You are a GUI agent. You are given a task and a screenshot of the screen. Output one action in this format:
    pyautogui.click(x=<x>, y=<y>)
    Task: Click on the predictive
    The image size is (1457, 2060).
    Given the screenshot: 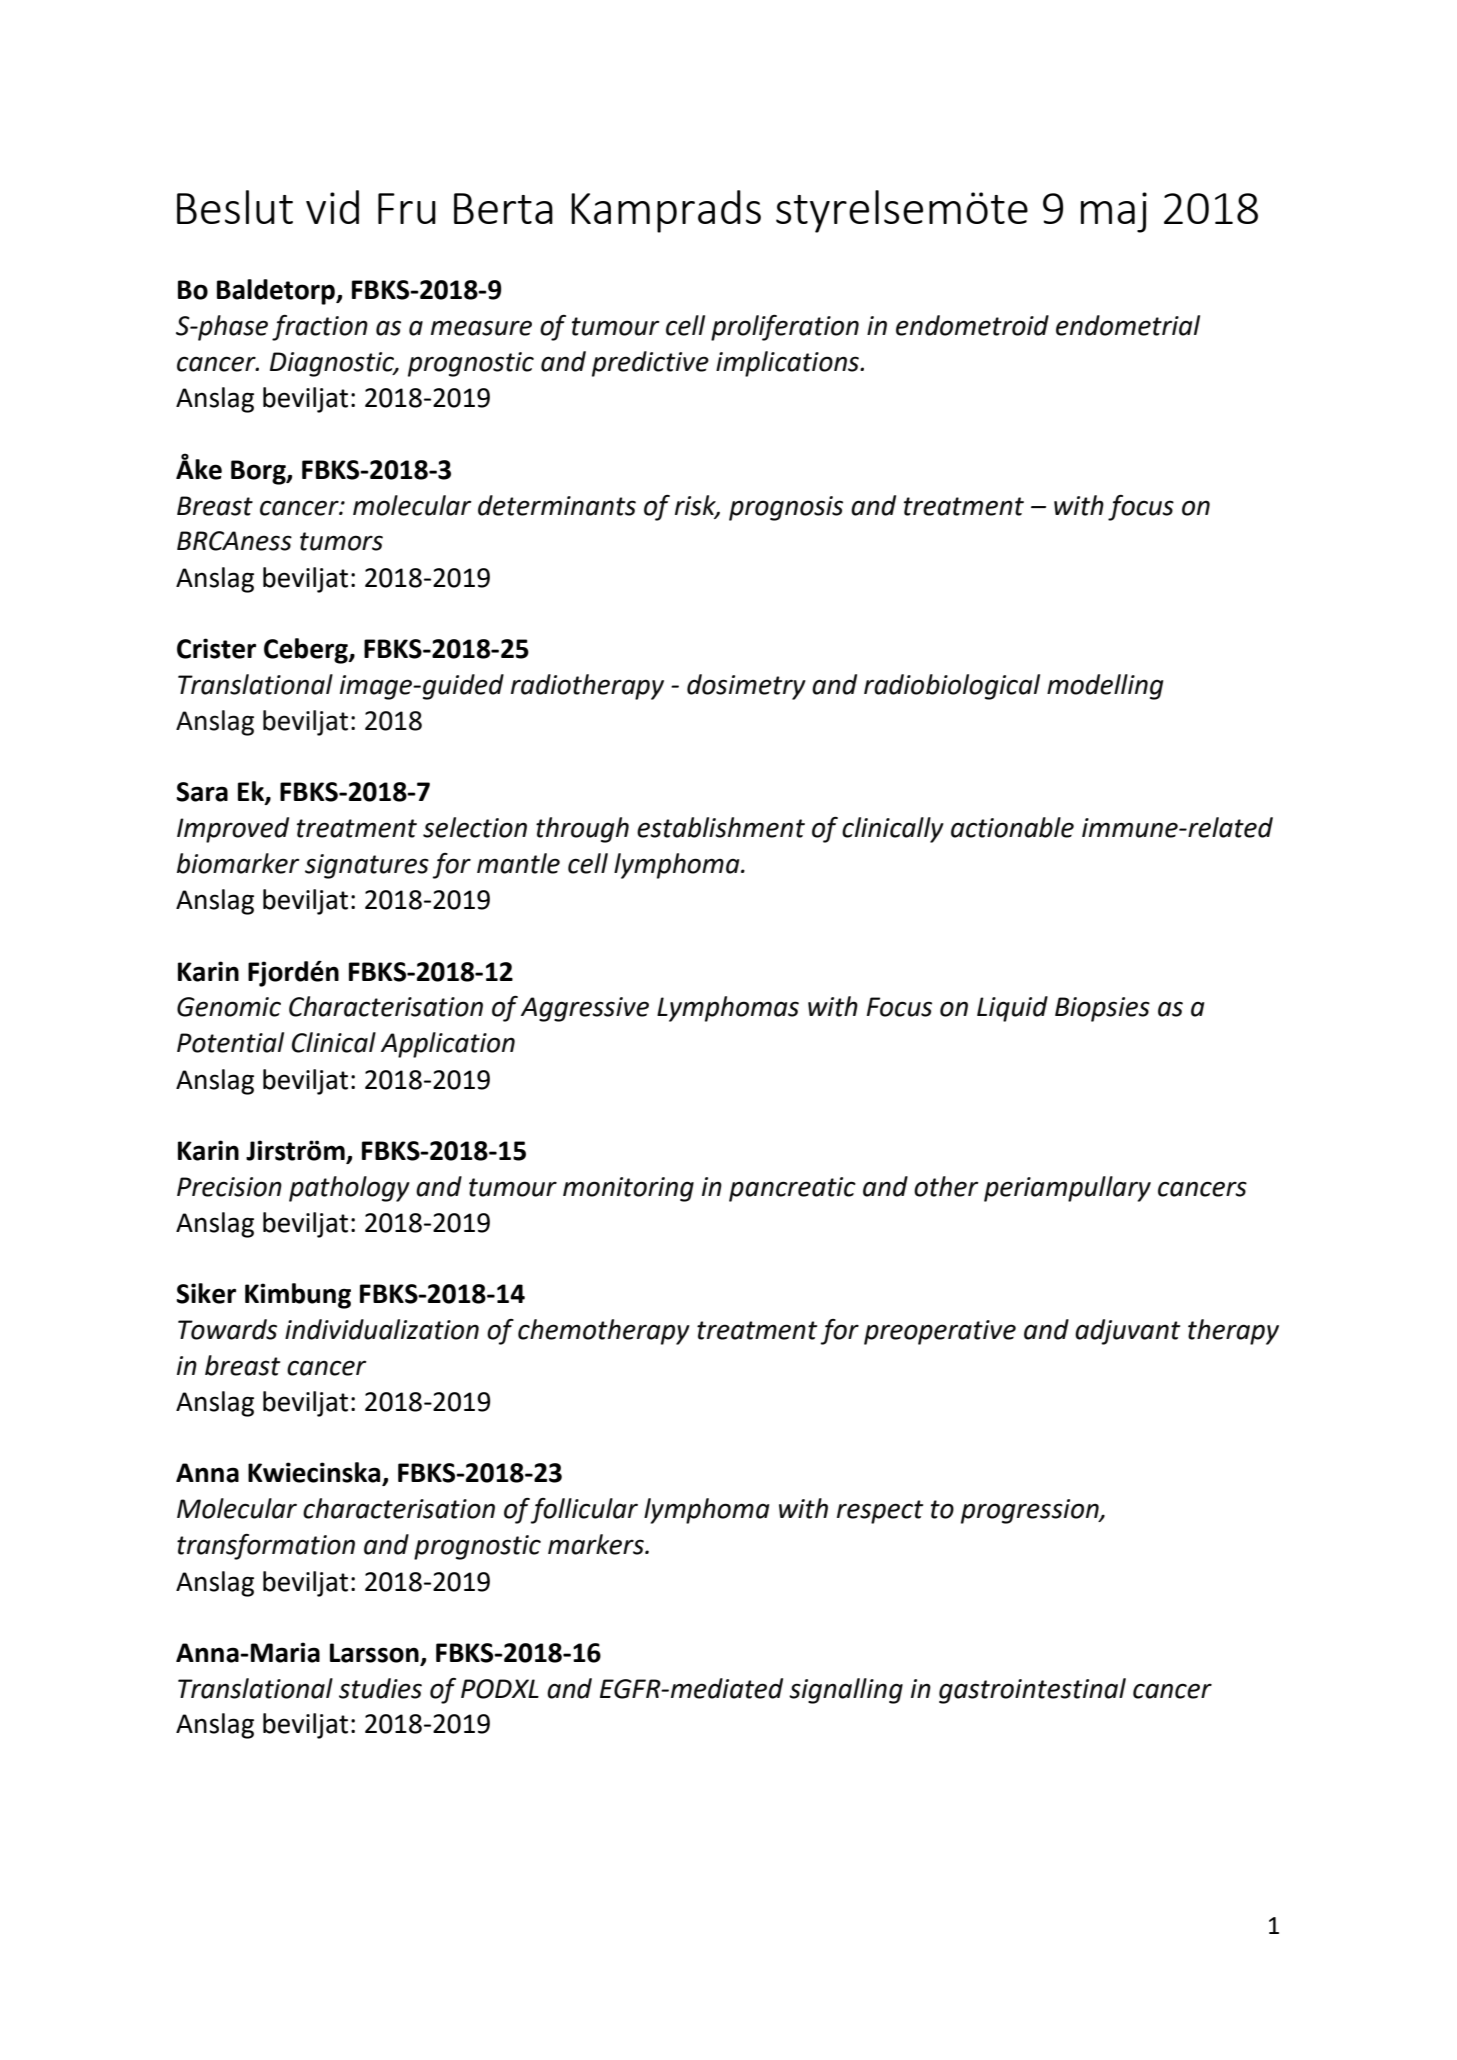 What is the action you would take?
    pyautogui.click(x=650, y=364)
